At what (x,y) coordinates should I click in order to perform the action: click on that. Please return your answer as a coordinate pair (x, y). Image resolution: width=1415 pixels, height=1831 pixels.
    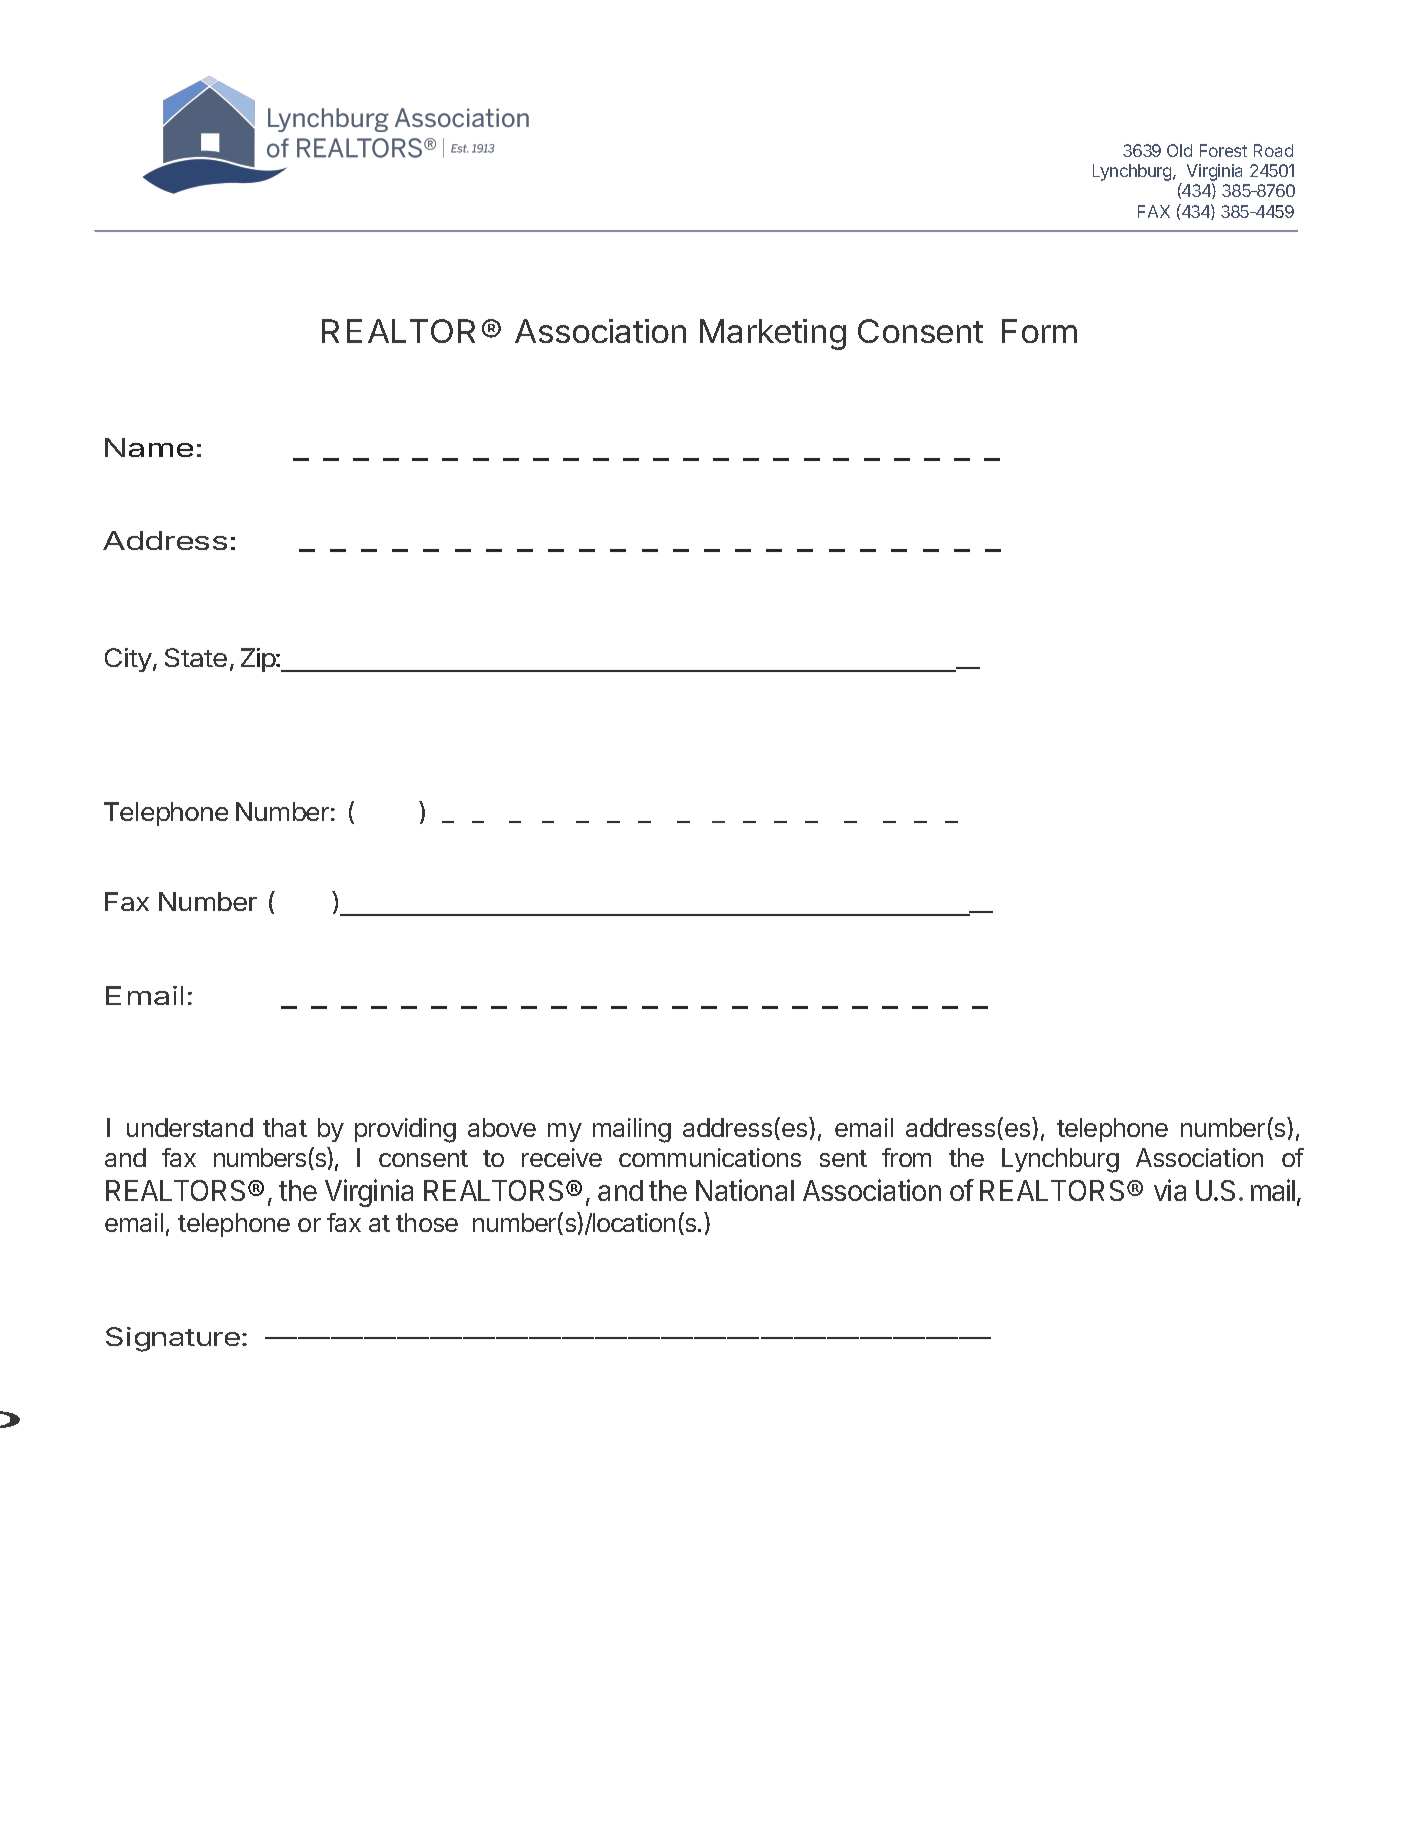
    Looking at the image, I should click on (285, 1127).
